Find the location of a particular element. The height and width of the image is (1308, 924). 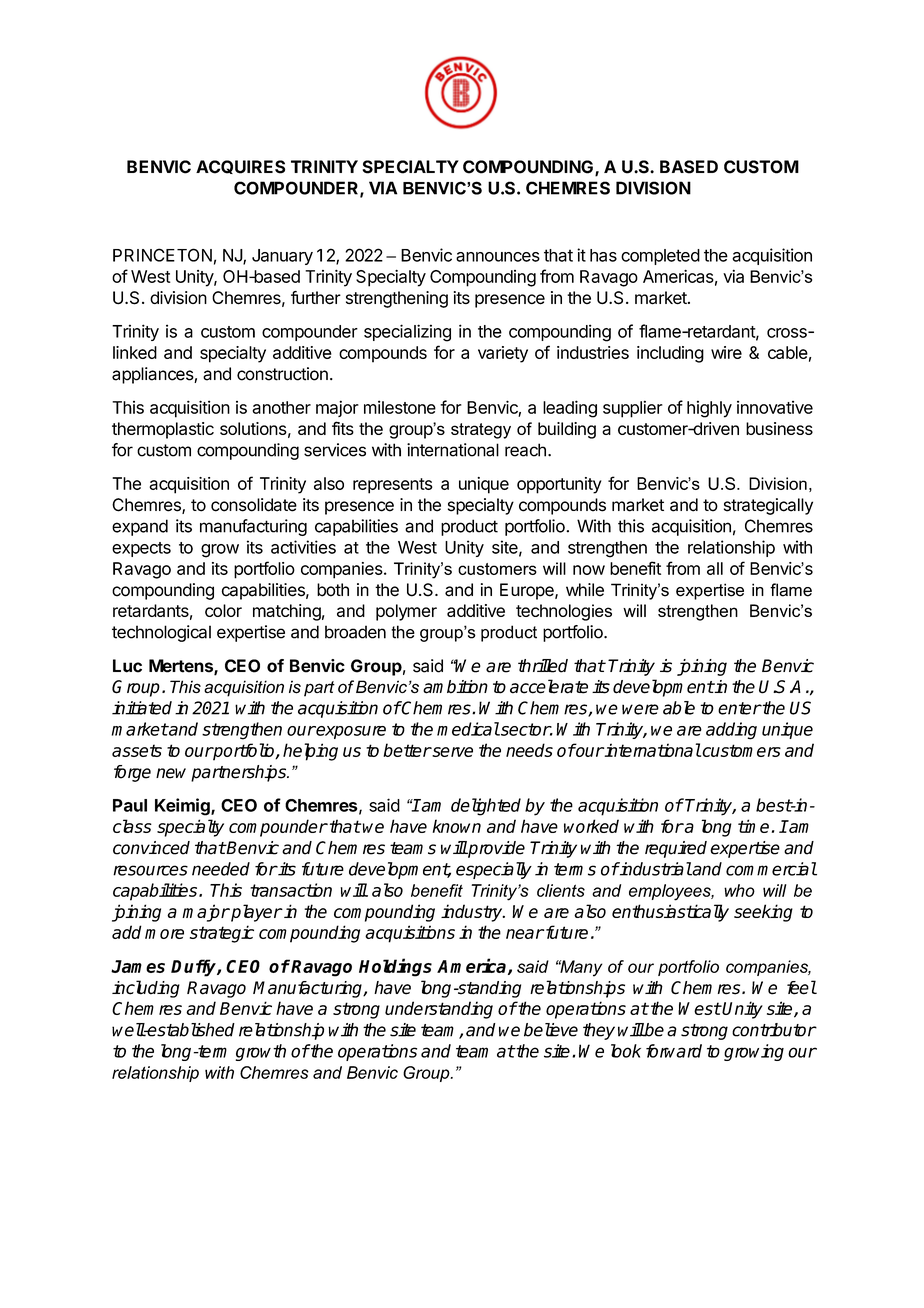

completed is located at coordinates (660, 257).
